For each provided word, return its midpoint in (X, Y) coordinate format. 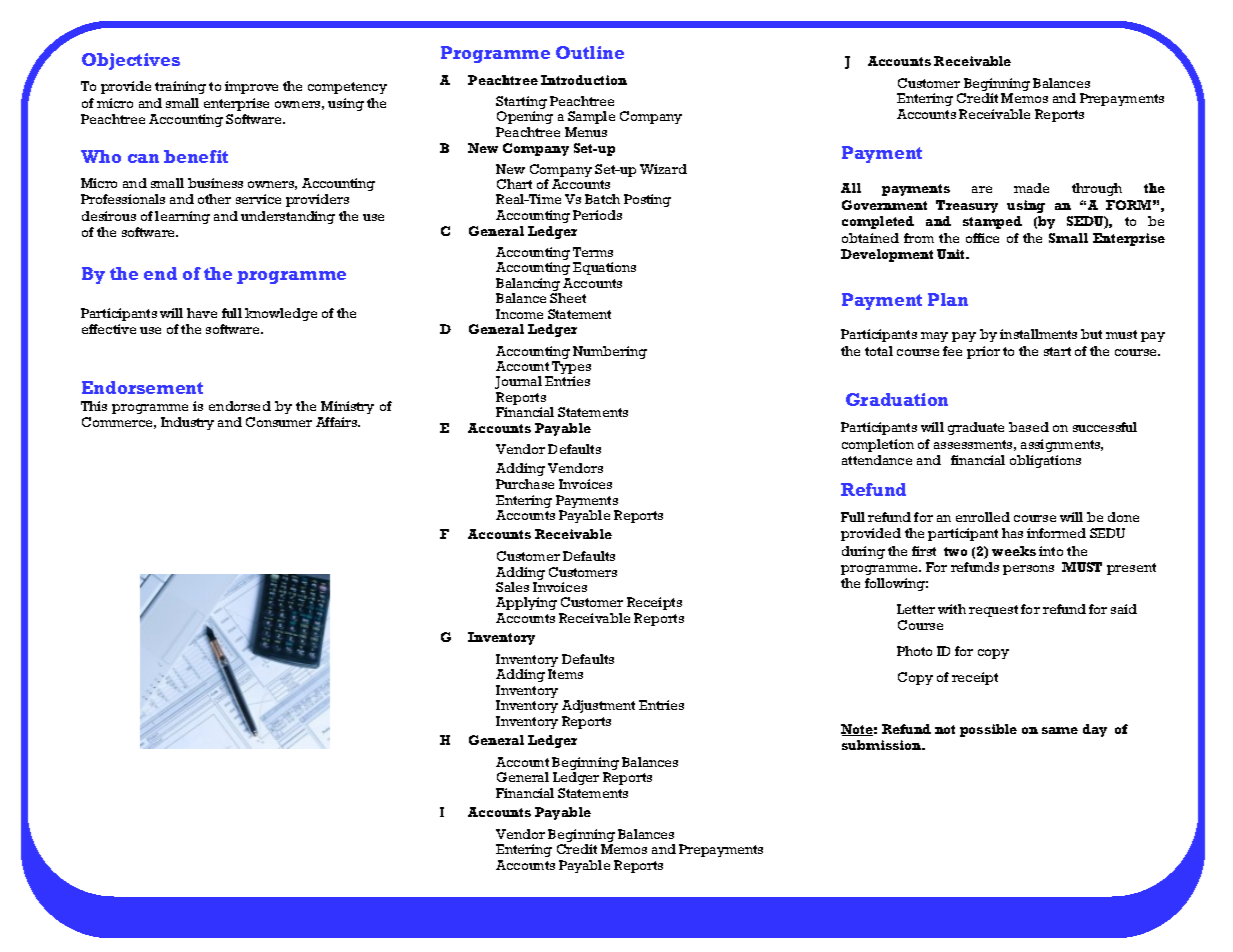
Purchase (525, 484)
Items (565, 674)
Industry (187, 423)
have (202, 313)
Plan (948, 299)
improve (251, 87)
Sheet (568, 298)
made (1031, 188)
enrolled (983, 517)
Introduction (584, 80)
